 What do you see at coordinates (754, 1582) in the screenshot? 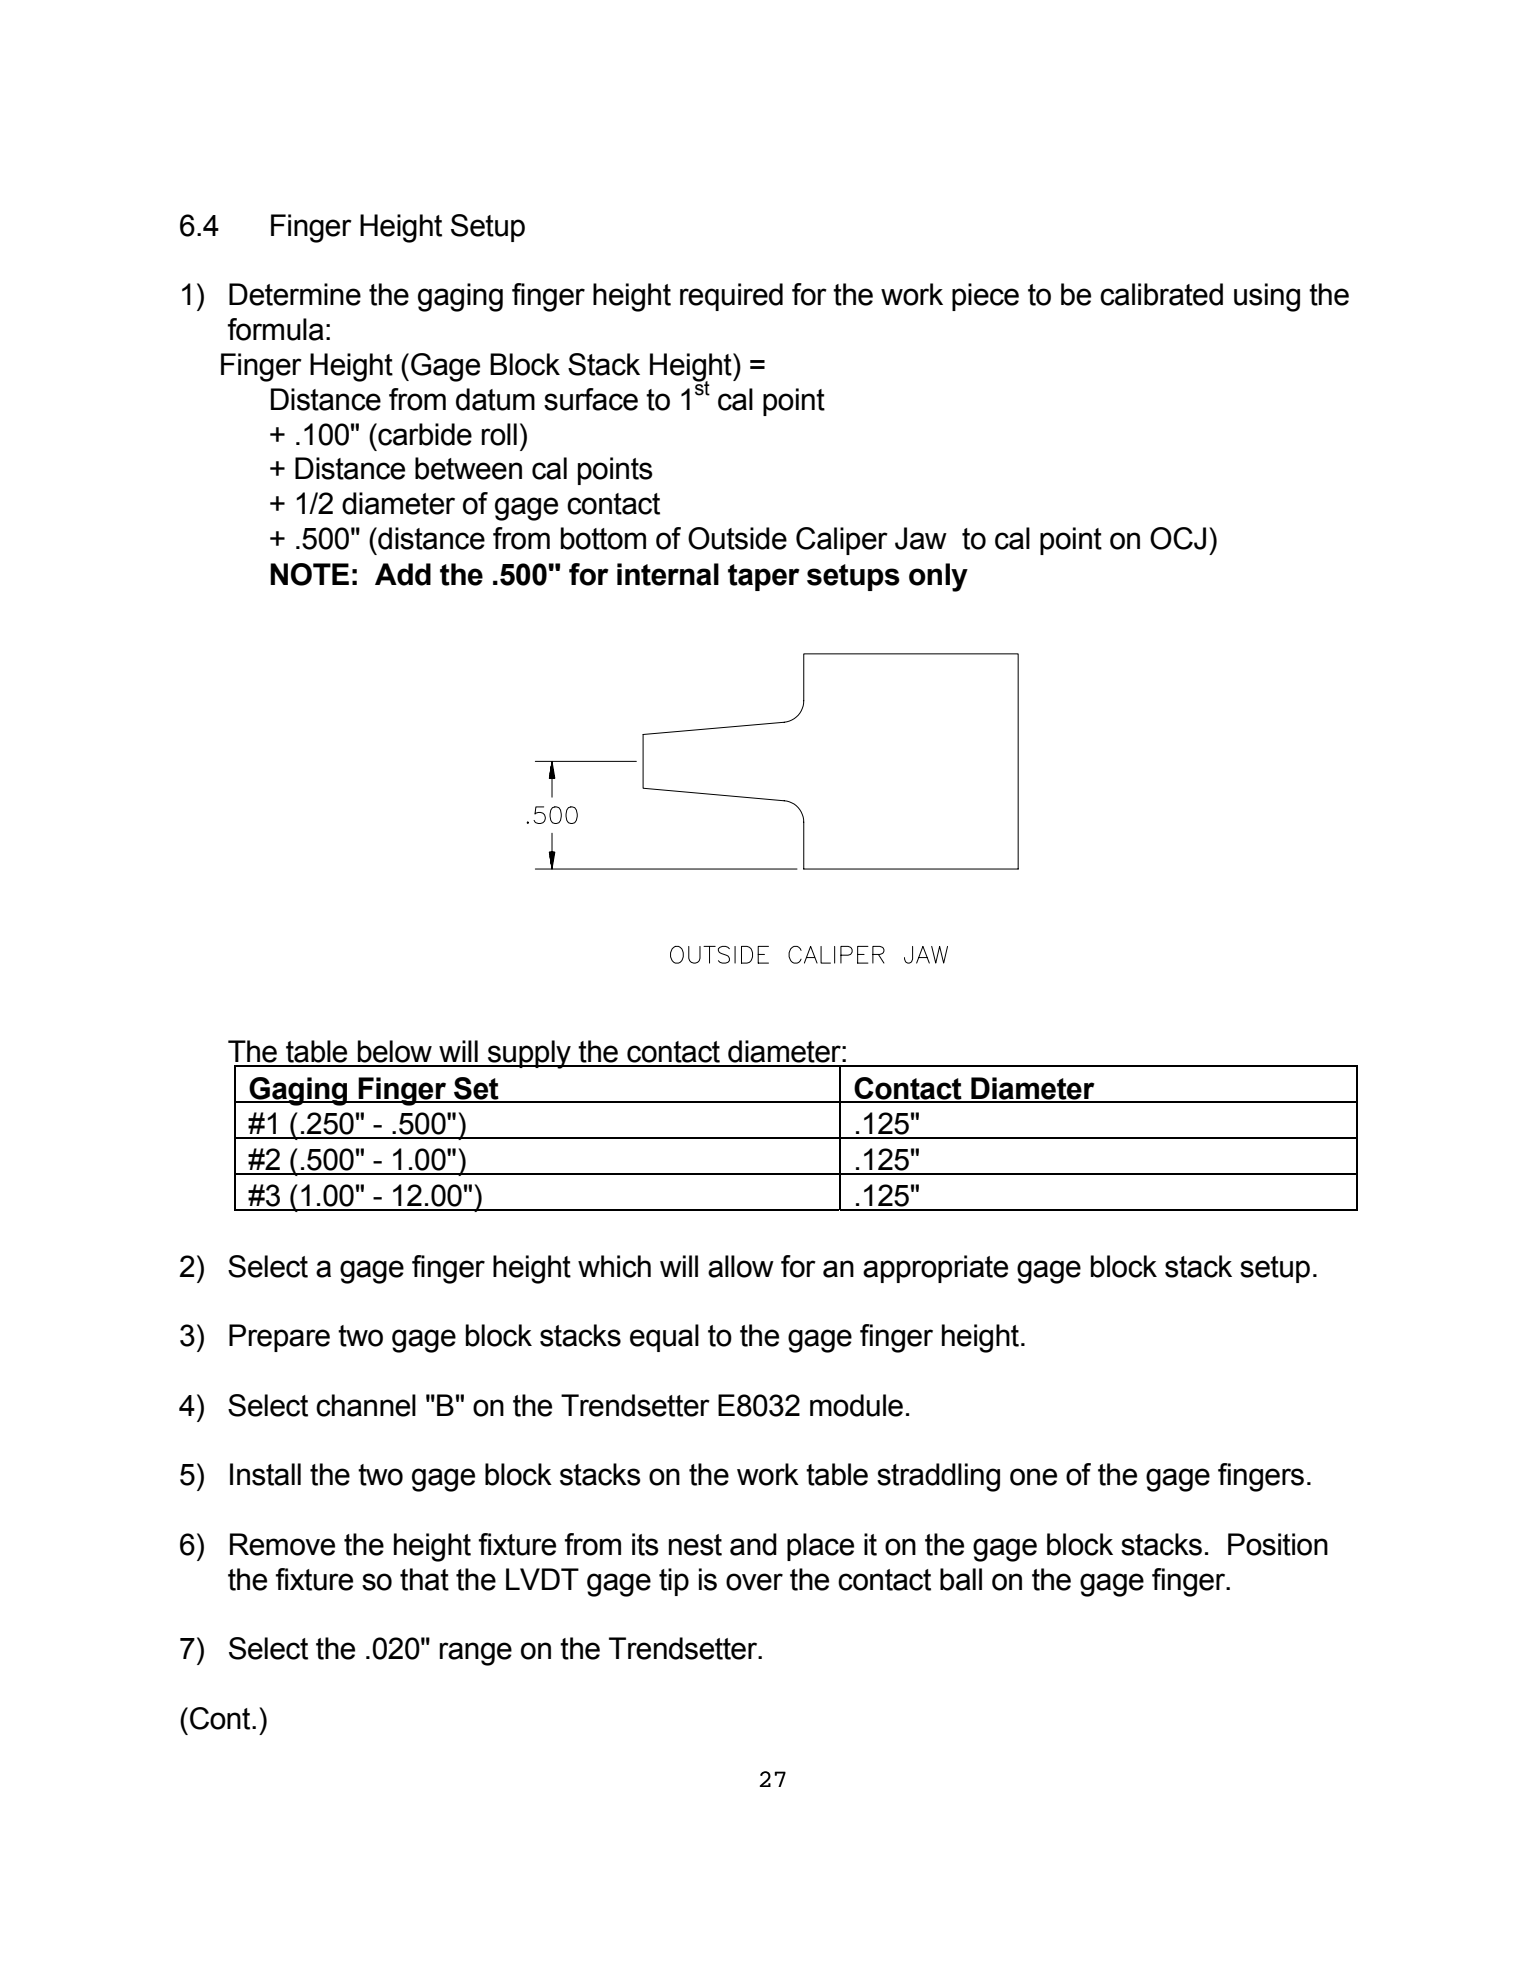
I see `over` at bounding box center [754, 1582].
